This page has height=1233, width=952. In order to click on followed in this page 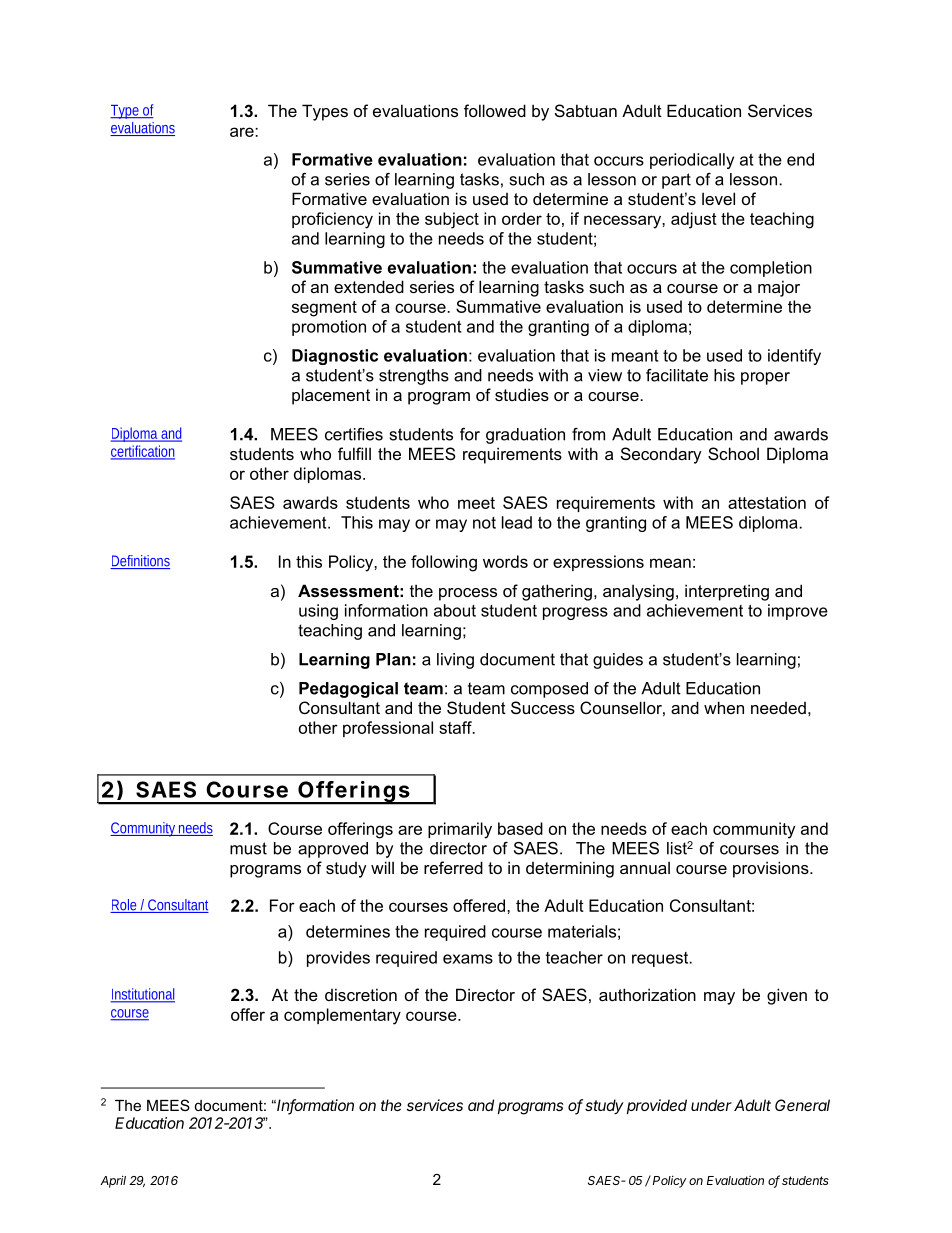, I will do `click(495, 110)`.
